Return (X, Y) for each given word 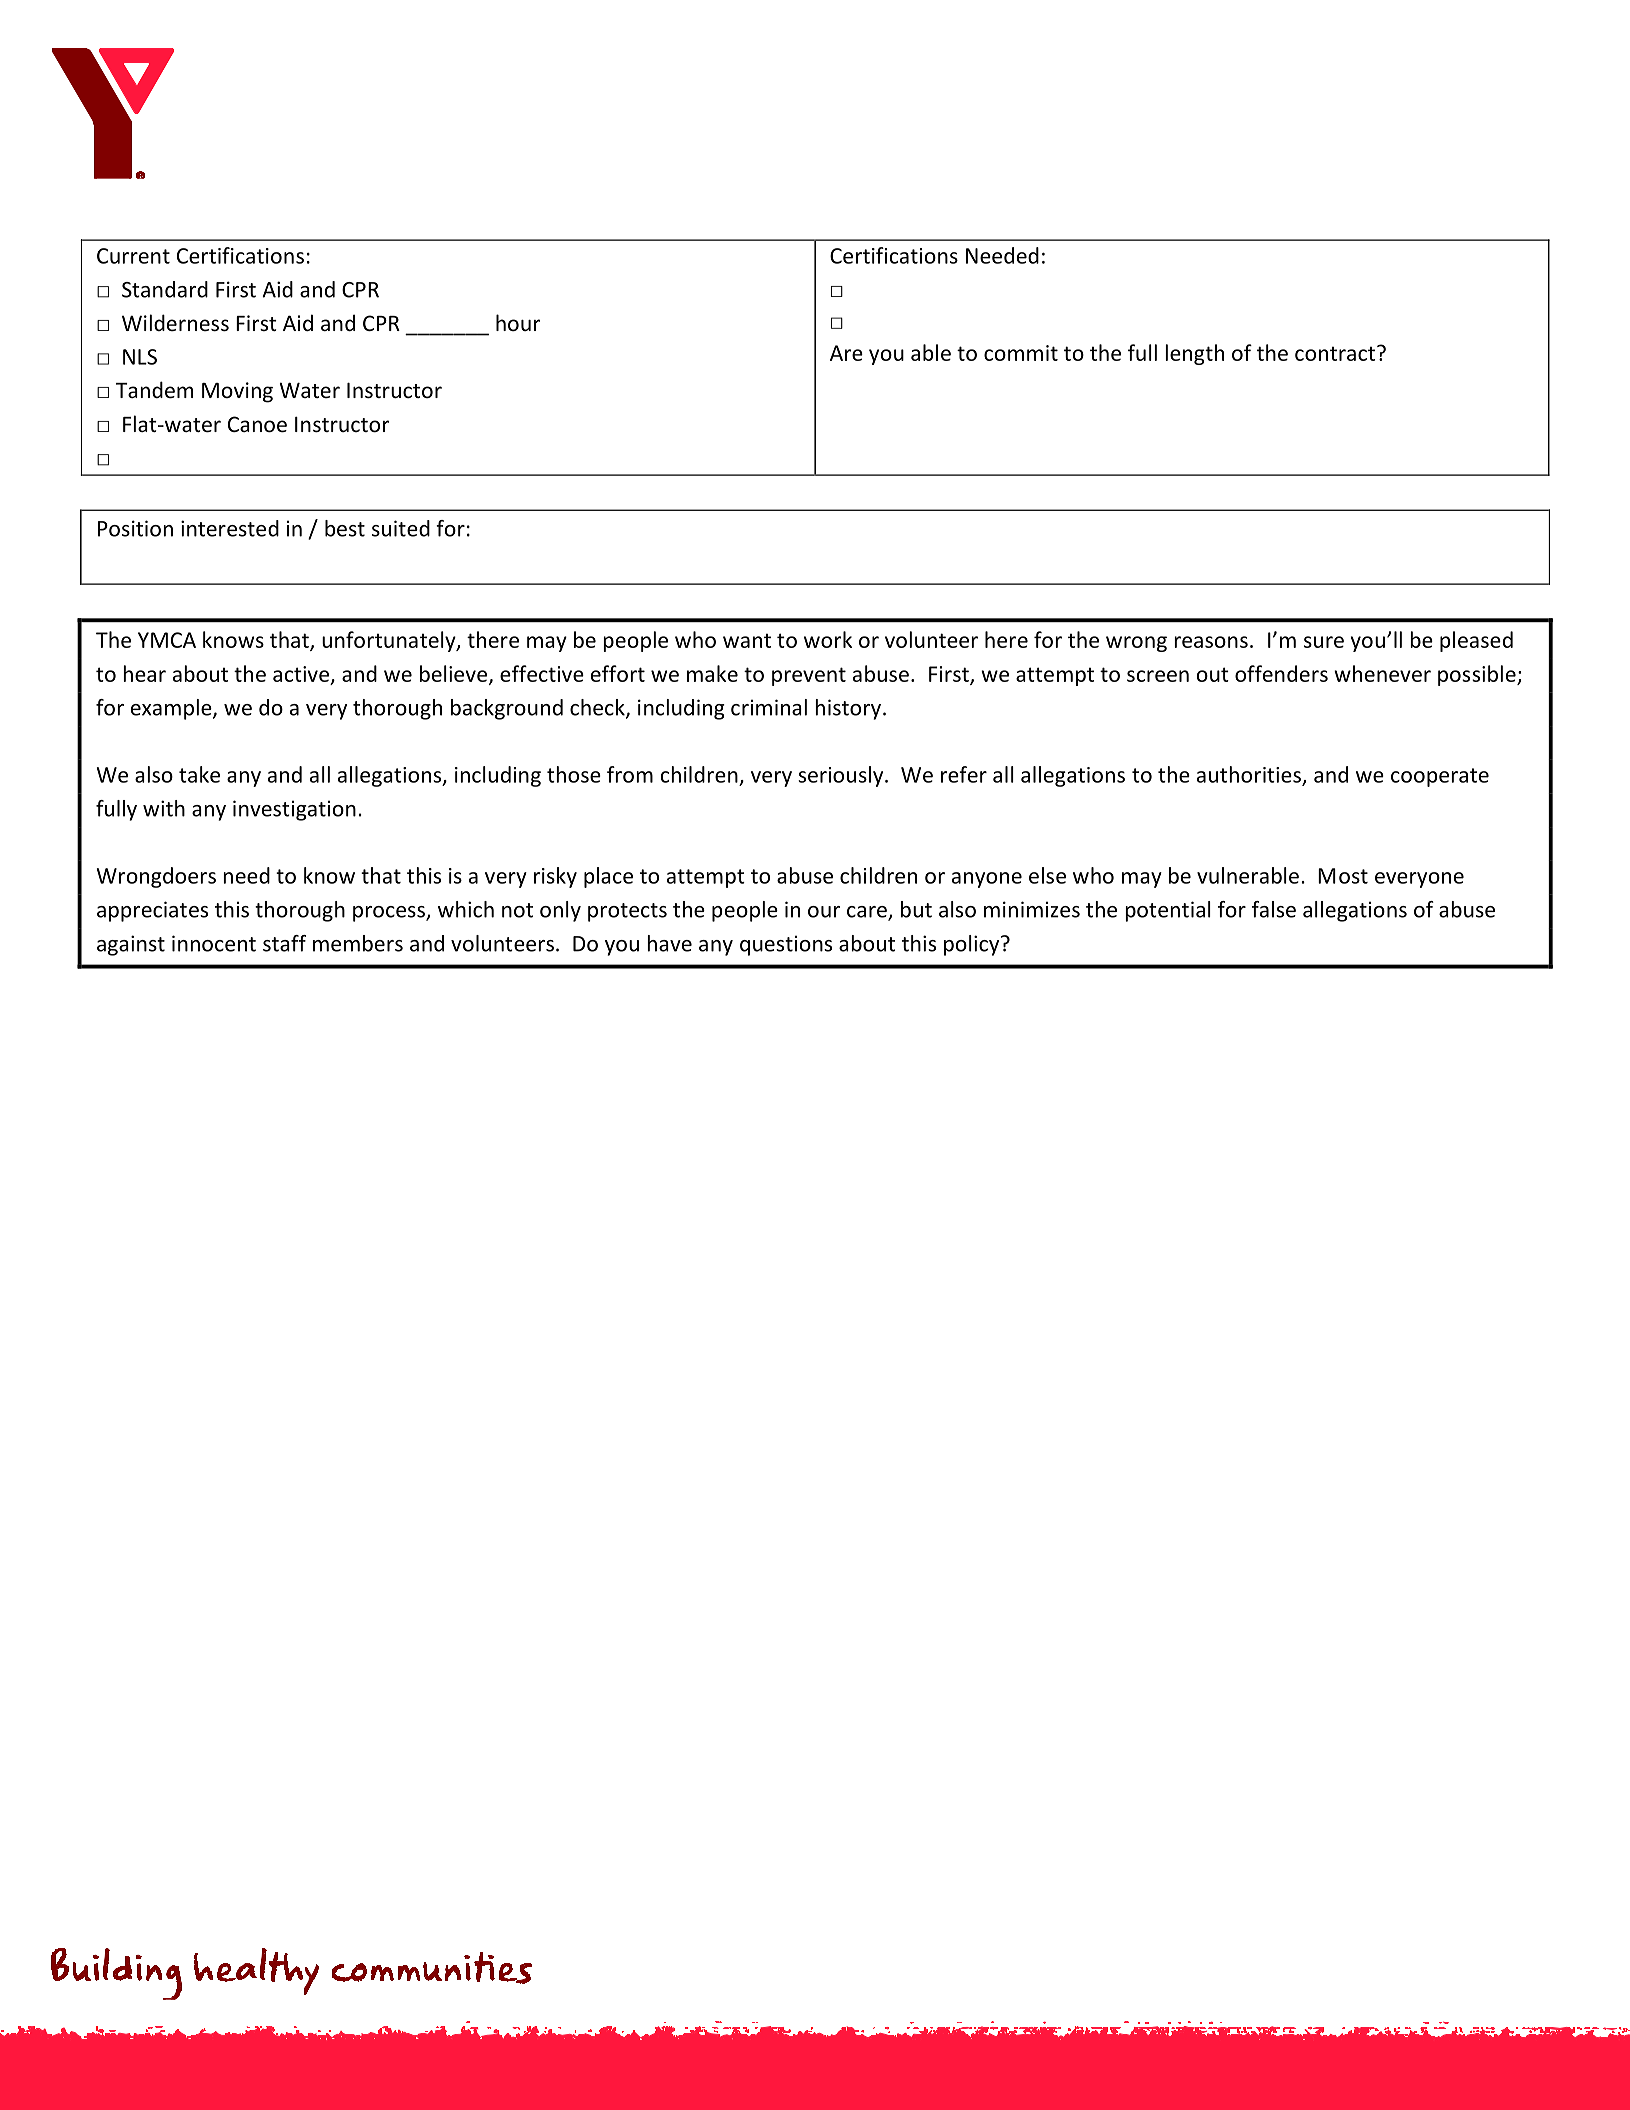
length (1194, 354)
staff (284, 943)
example (172, 709)
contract (1335, 353)
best (345, 528)
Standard (165, 289)
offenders (1281, 673)
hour (518, 322)
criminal (769, 707)
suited (401, 528)
